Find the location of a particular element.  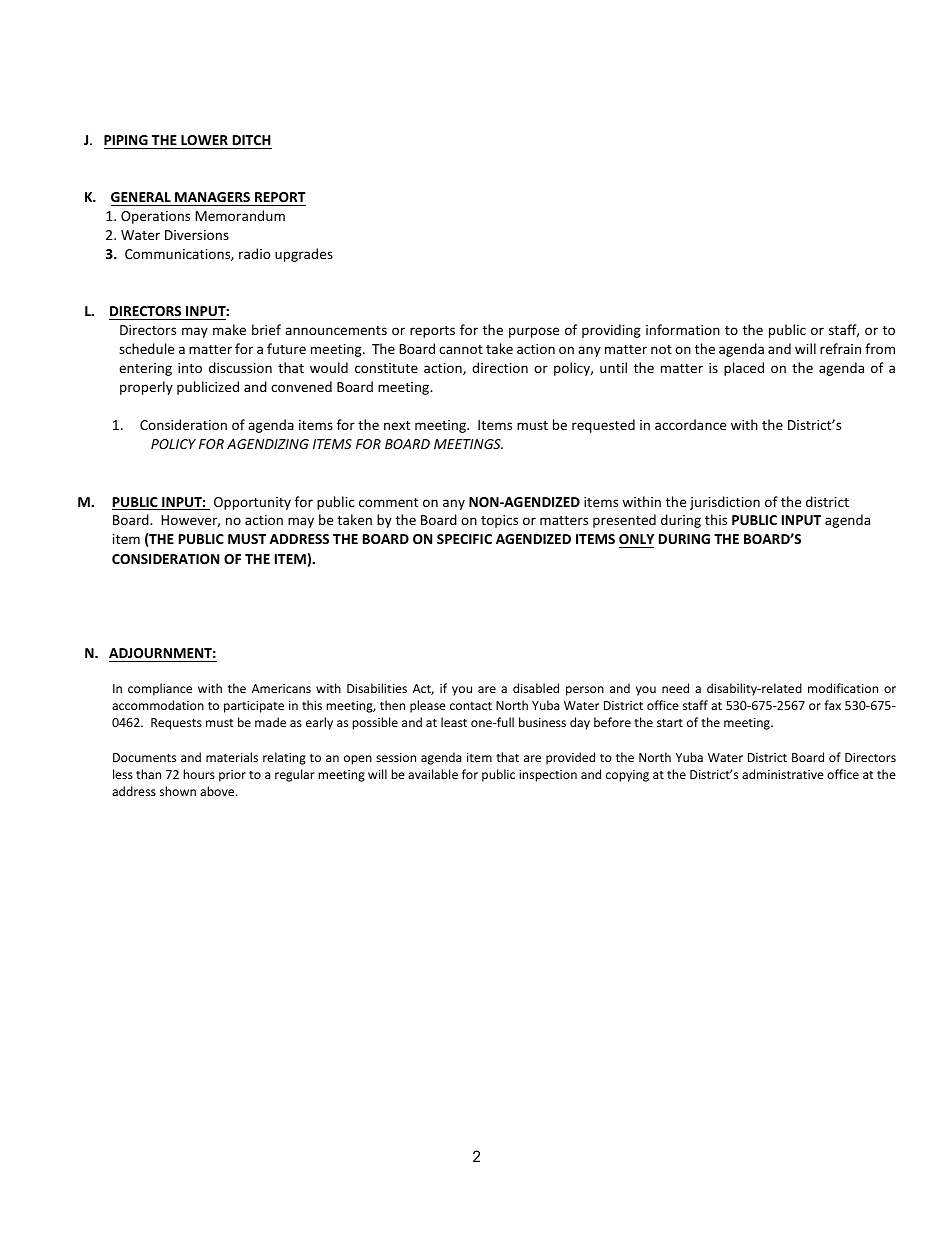

DITCH is located at coordinates (251, 142).
